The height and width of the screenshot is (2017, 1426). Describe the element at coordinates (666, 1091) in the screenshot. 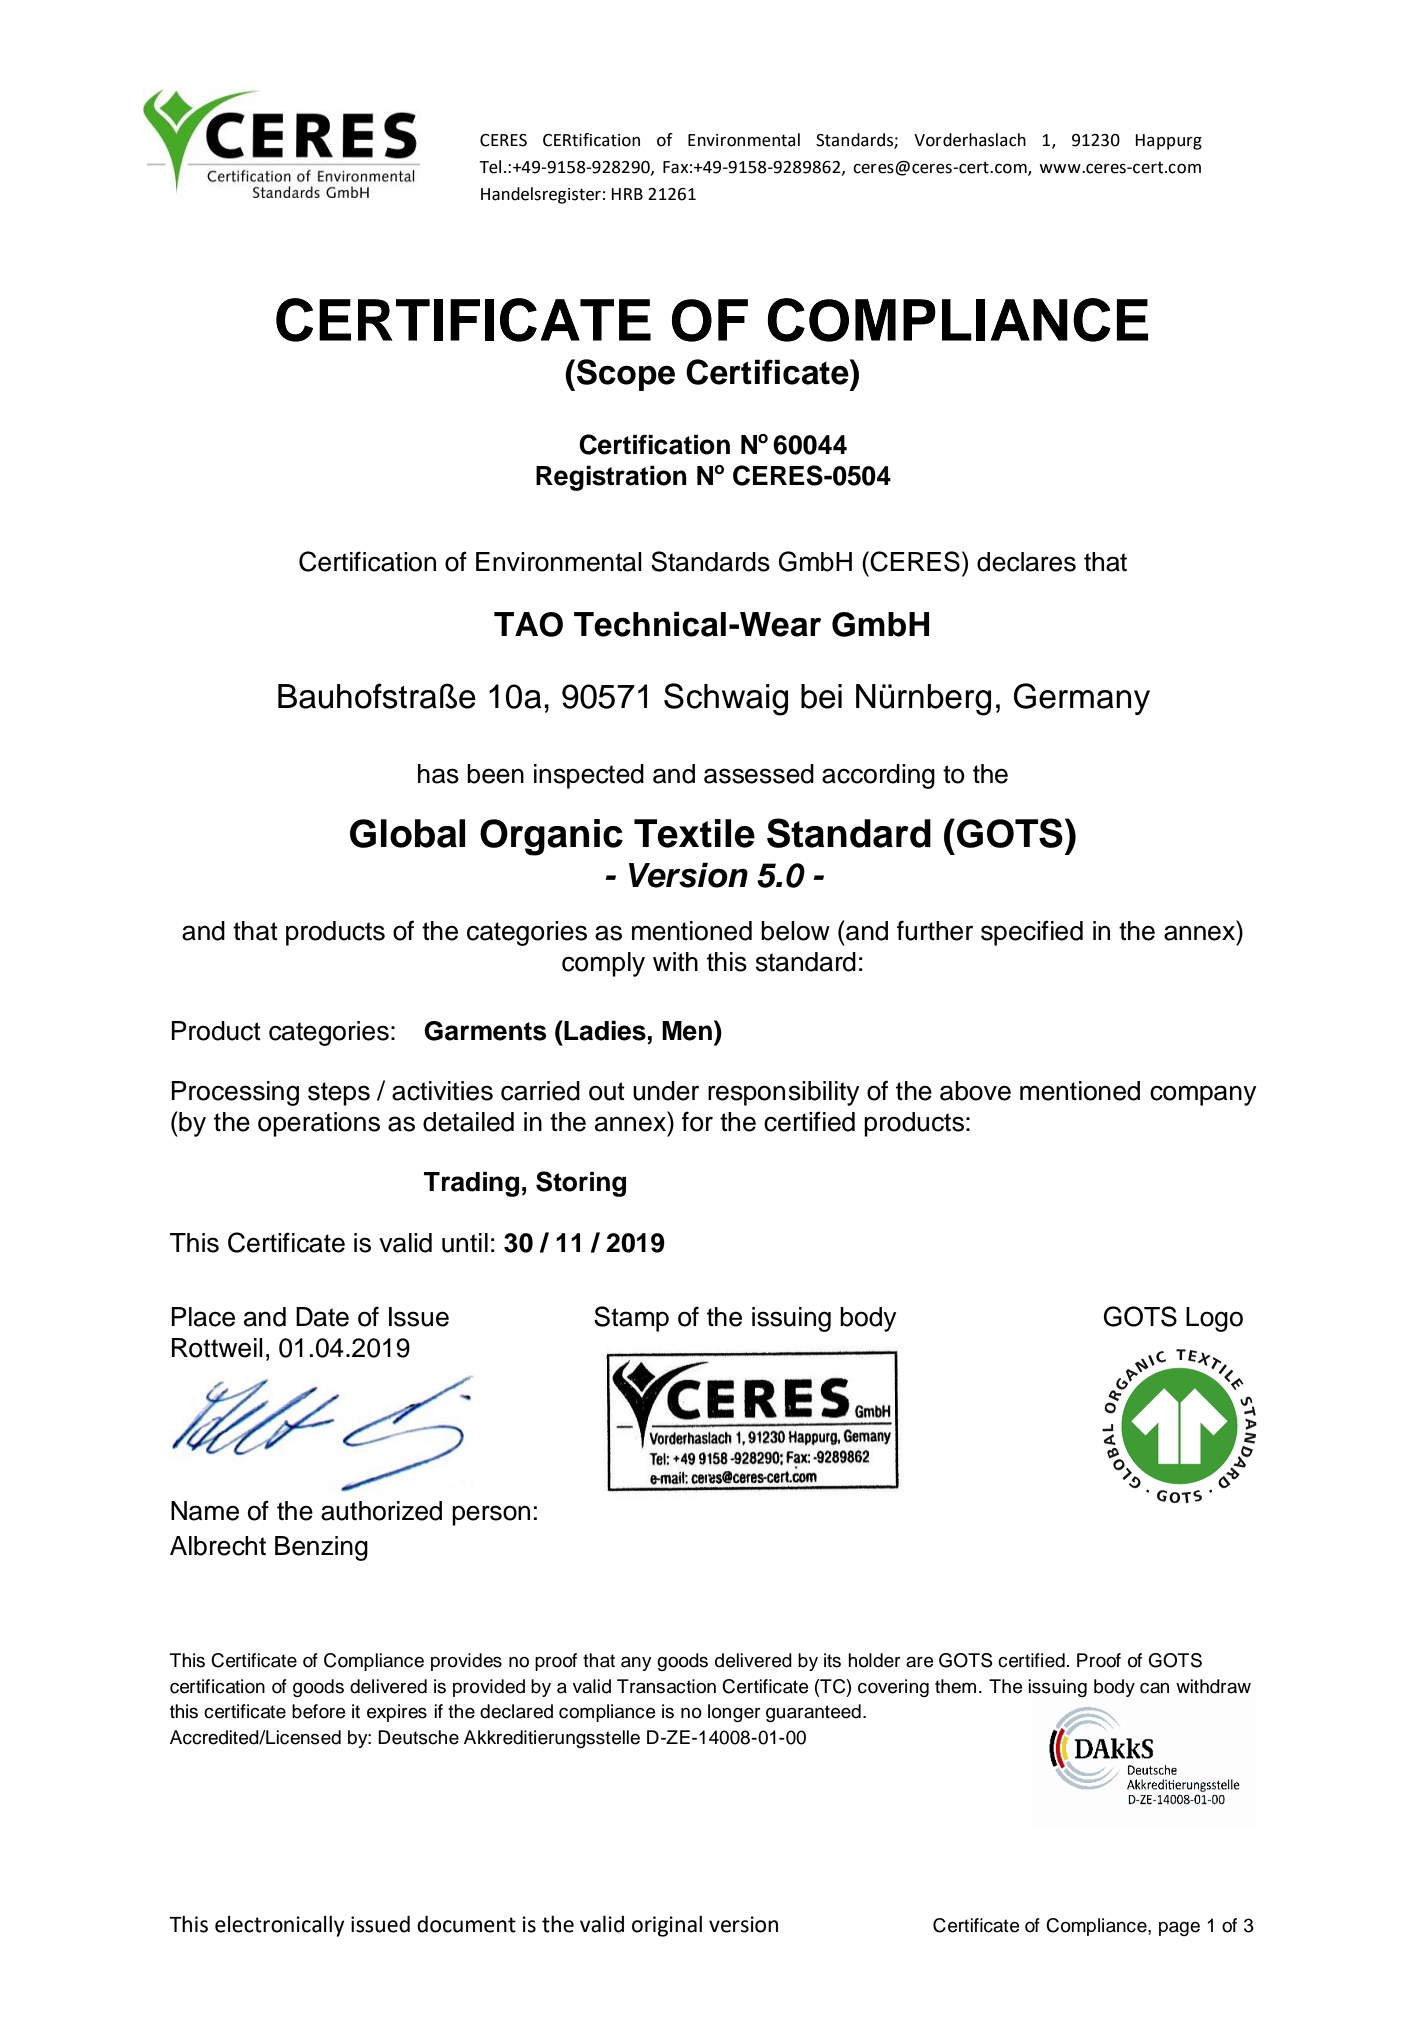

I see `under` at that location.
